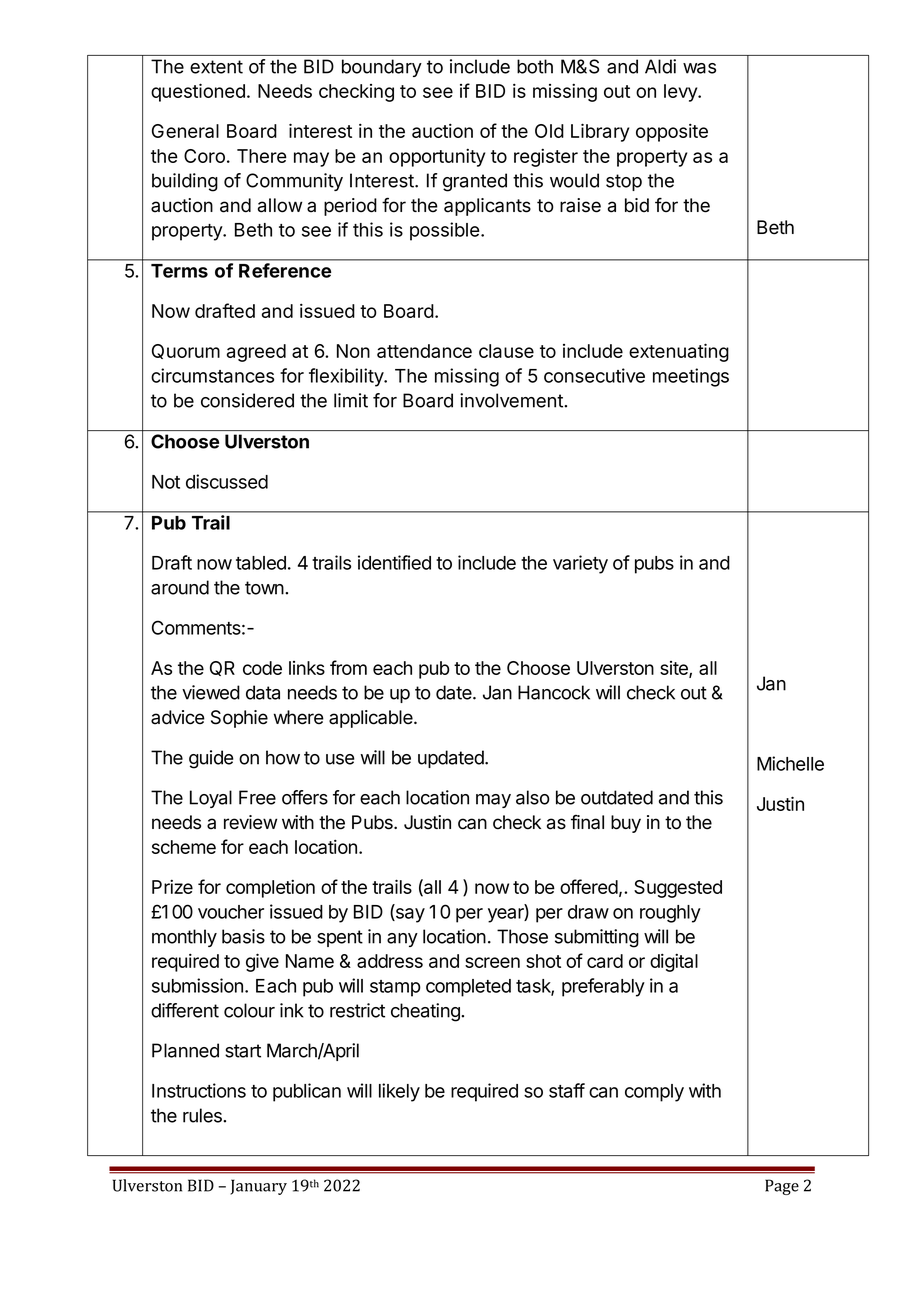  I want to click on Those, so click(522, 936).
